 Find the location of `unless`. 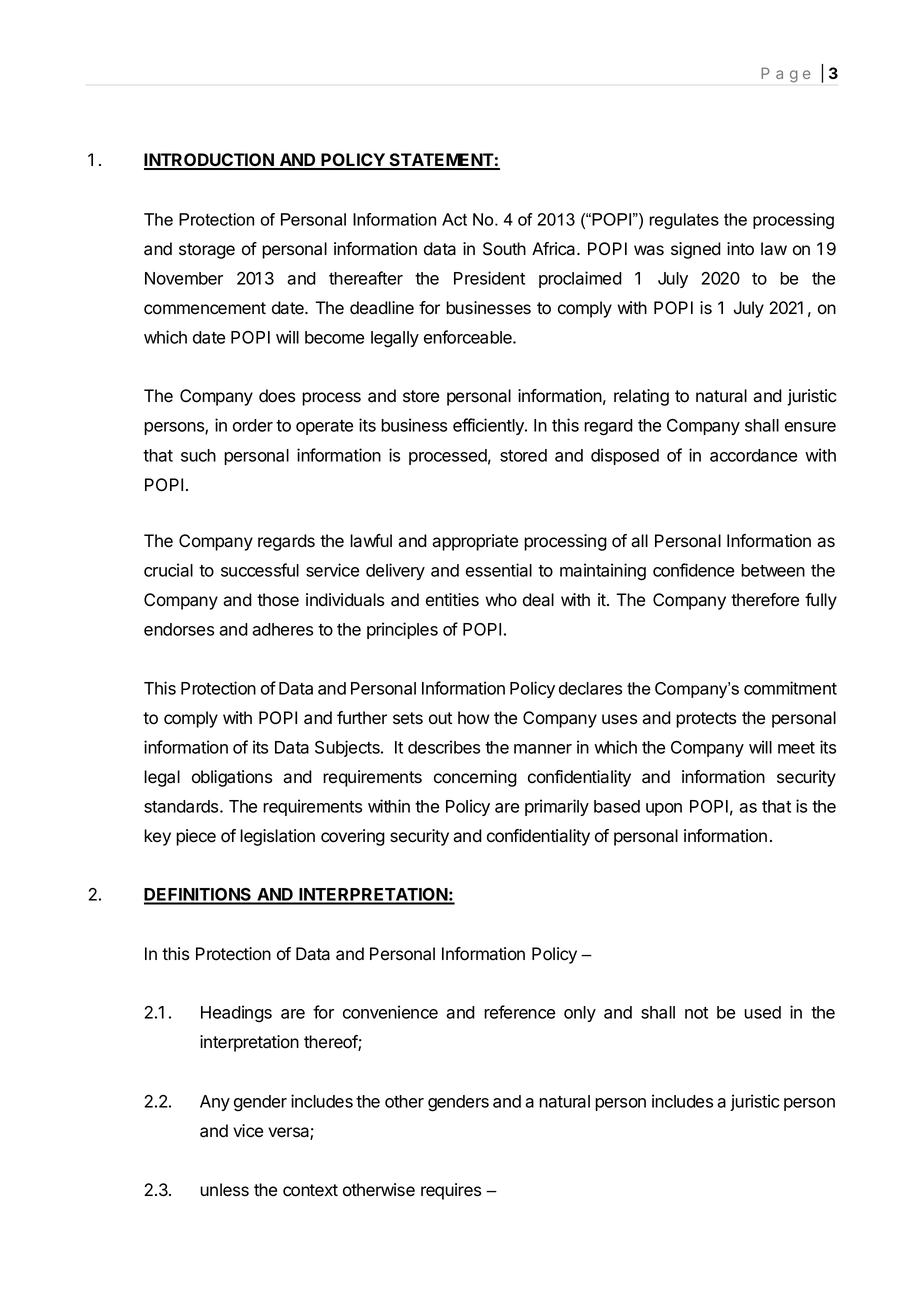

unless is located at coordinates (224, 1190).
